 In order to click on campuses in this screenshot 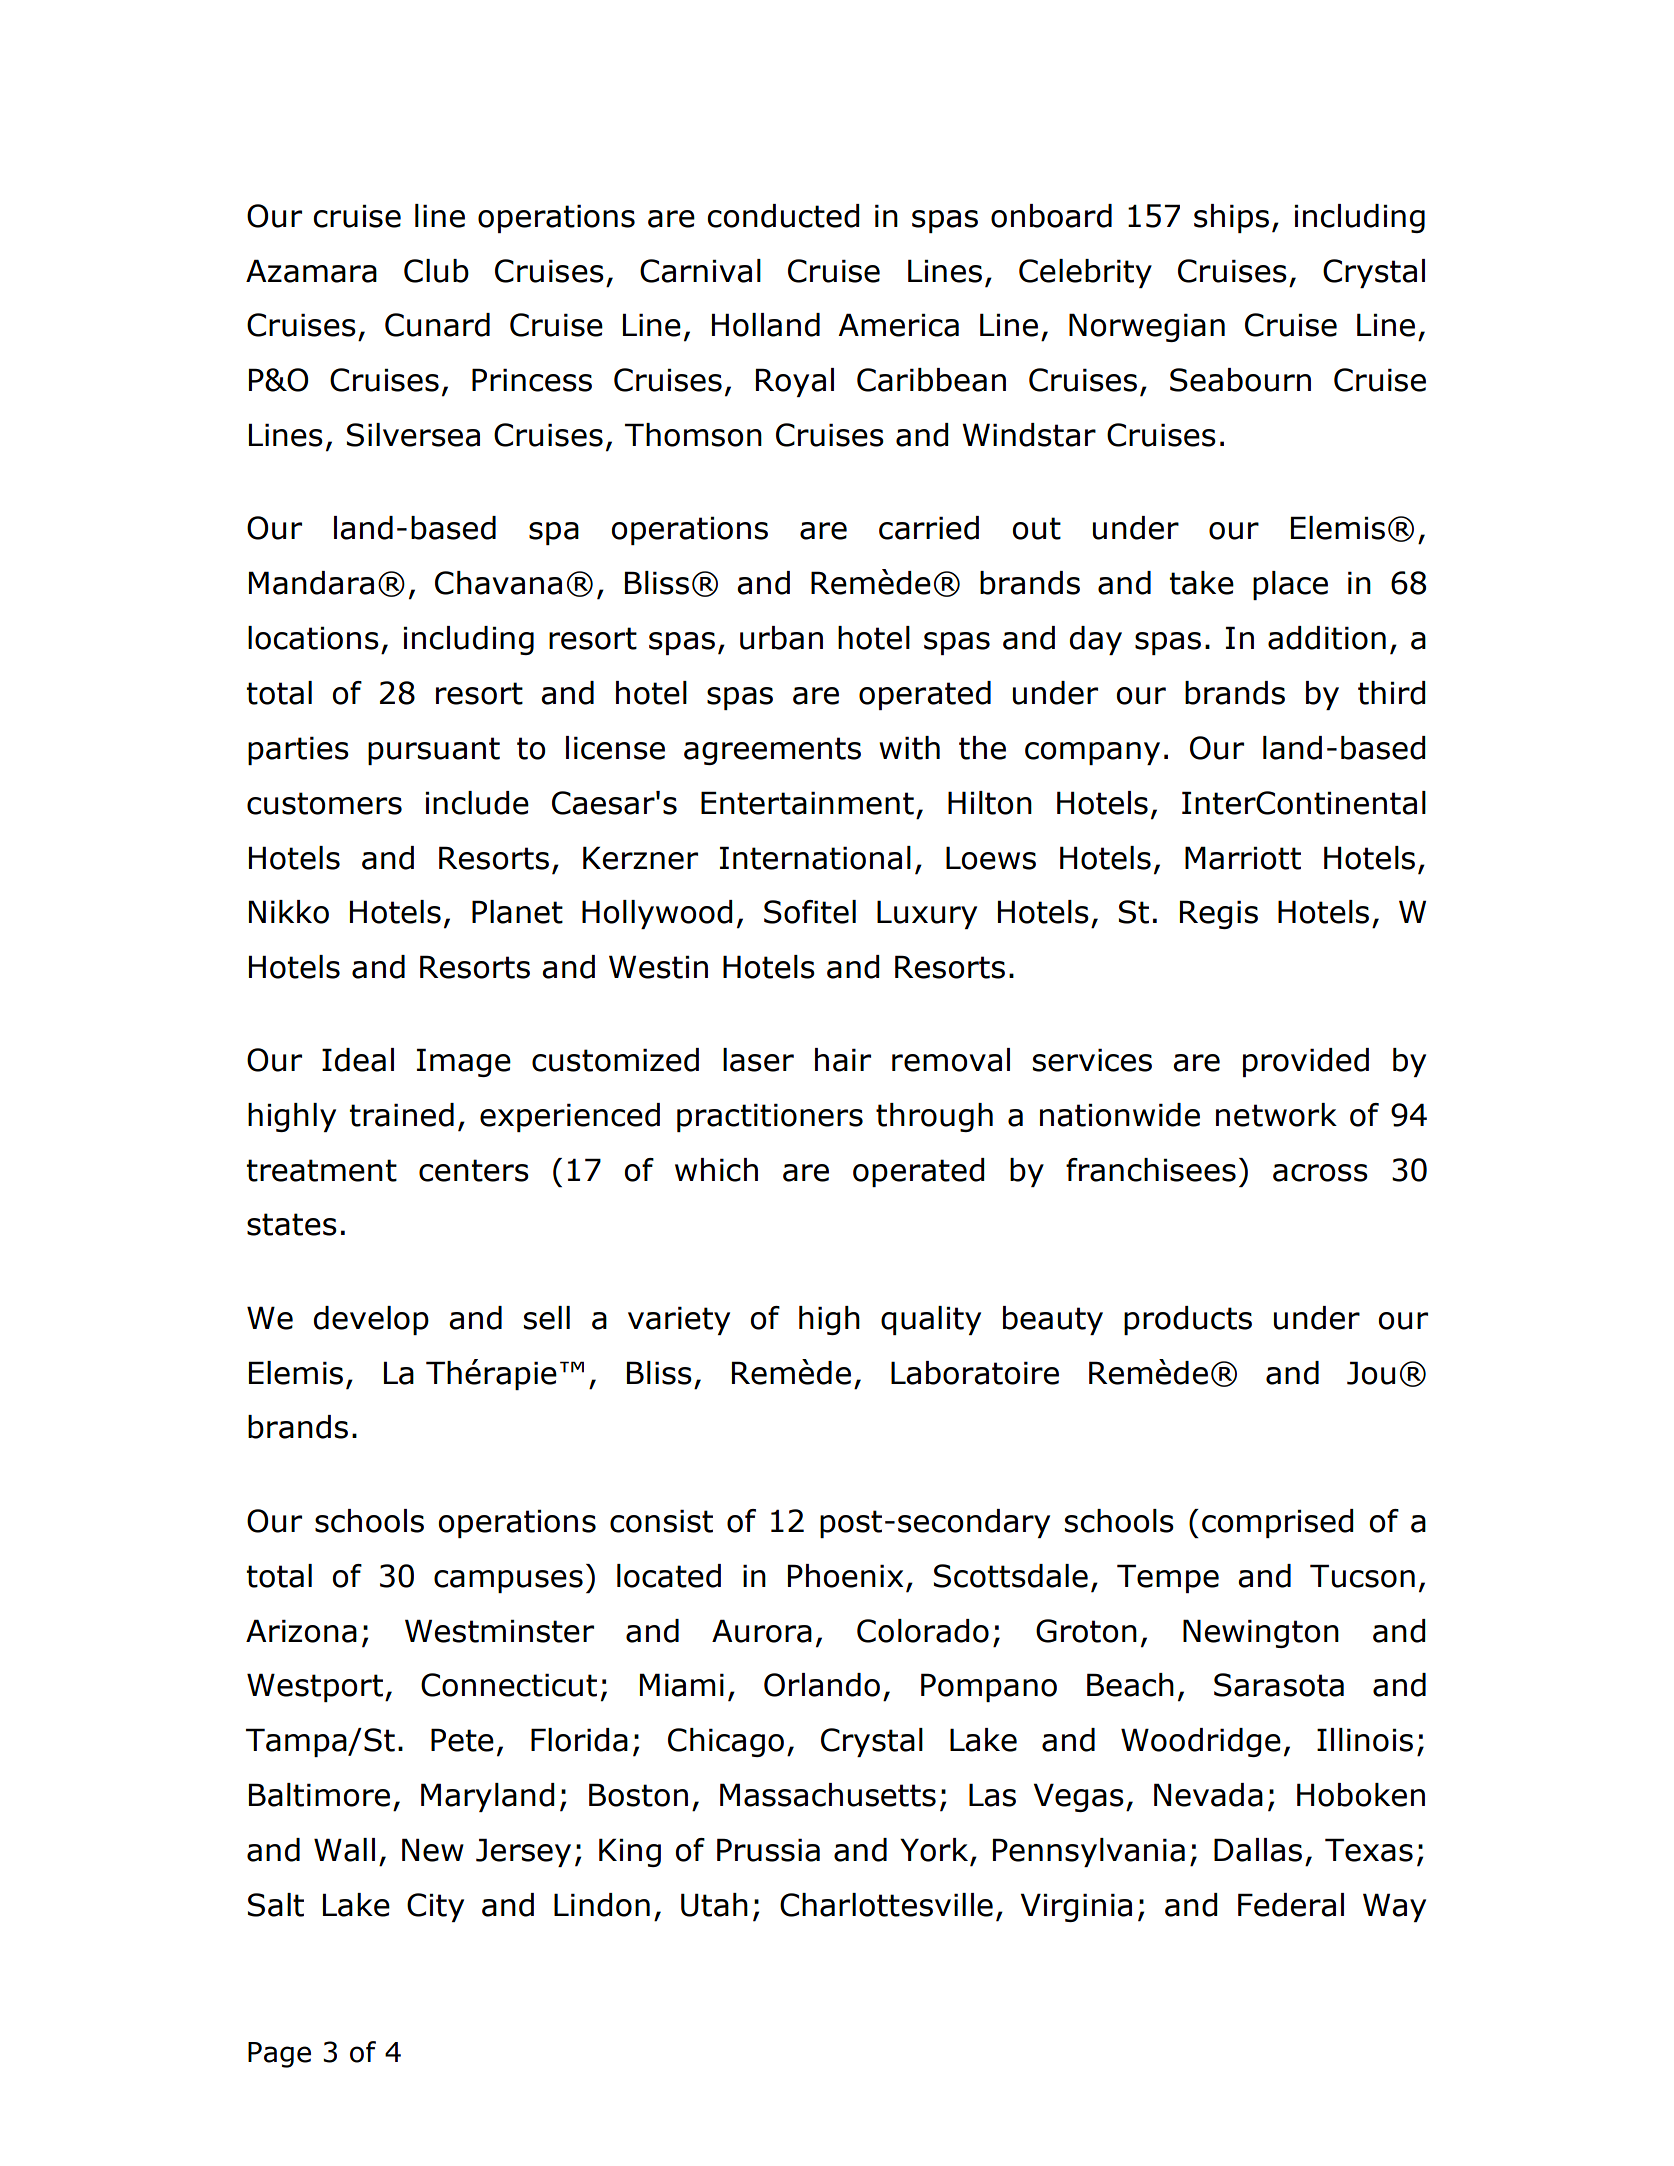, I will do `click(508, 1581)`.
